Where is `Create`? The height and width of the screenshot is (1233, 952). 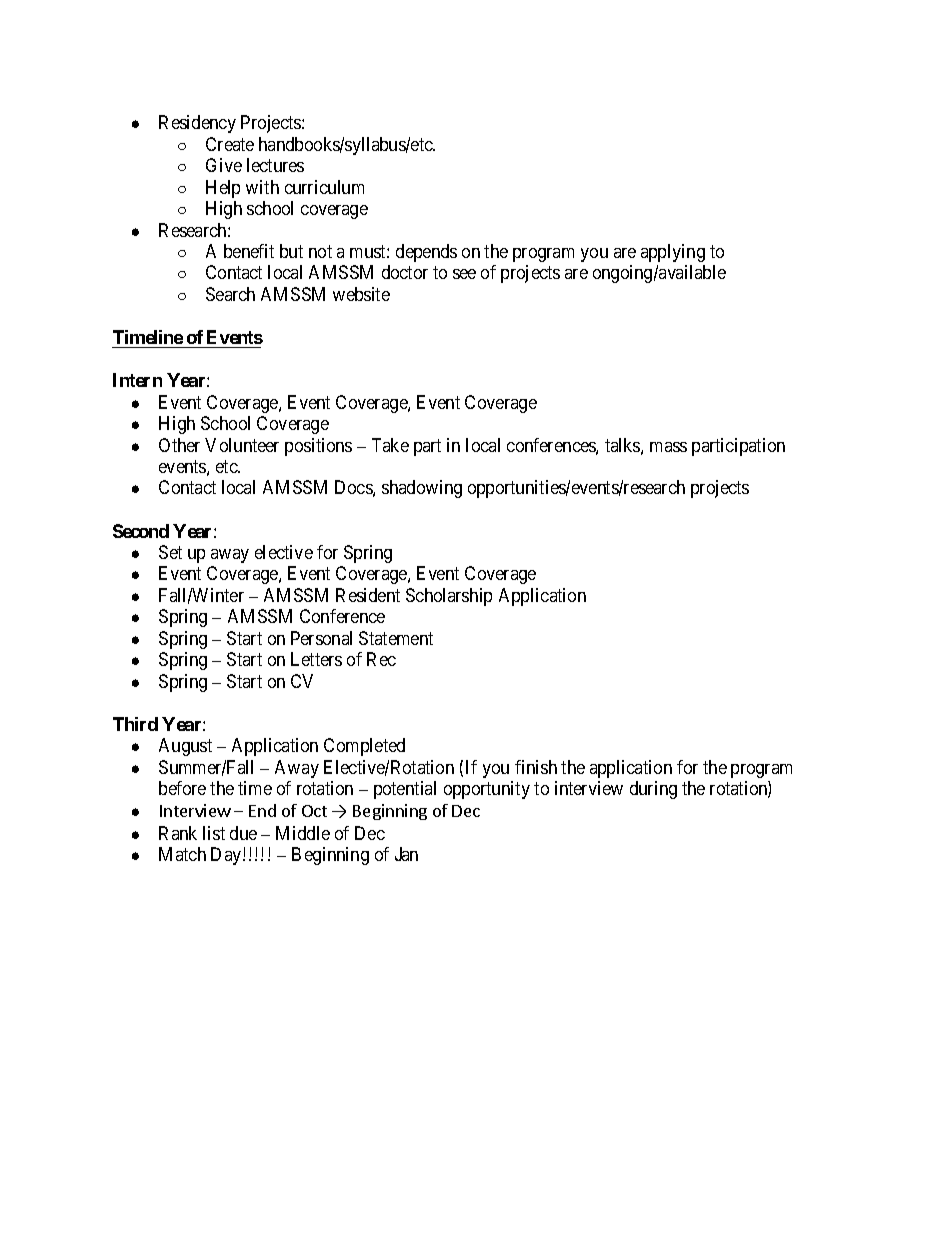 Create is located at coordinates (230, 144).
